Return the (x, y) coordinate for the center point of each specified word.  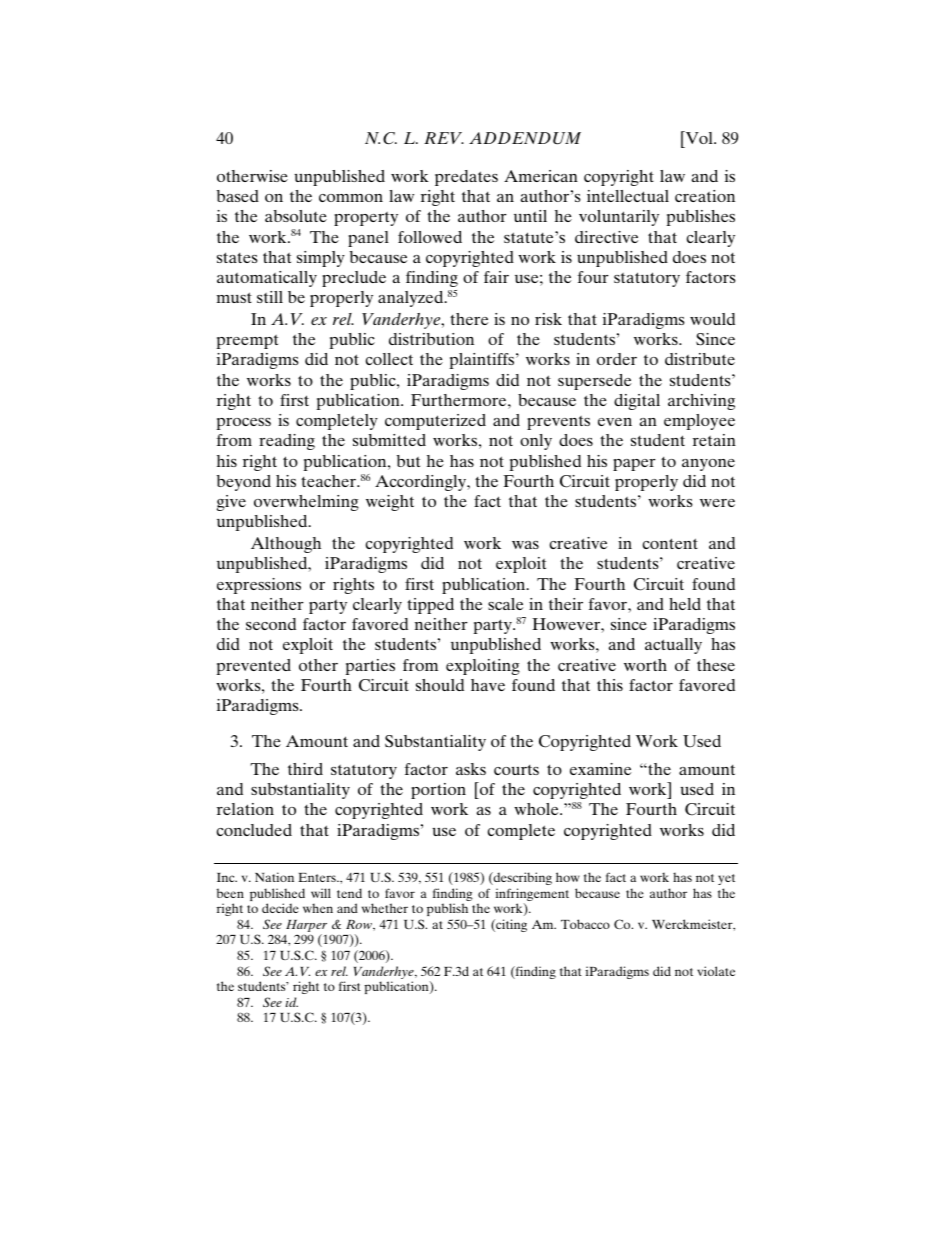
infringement (532, 896)
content (670, 543)
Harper (306, 927)
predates (466, 178)
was (525, 545)
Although (286, 545)
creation (705, 196)
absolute (296, 216)
